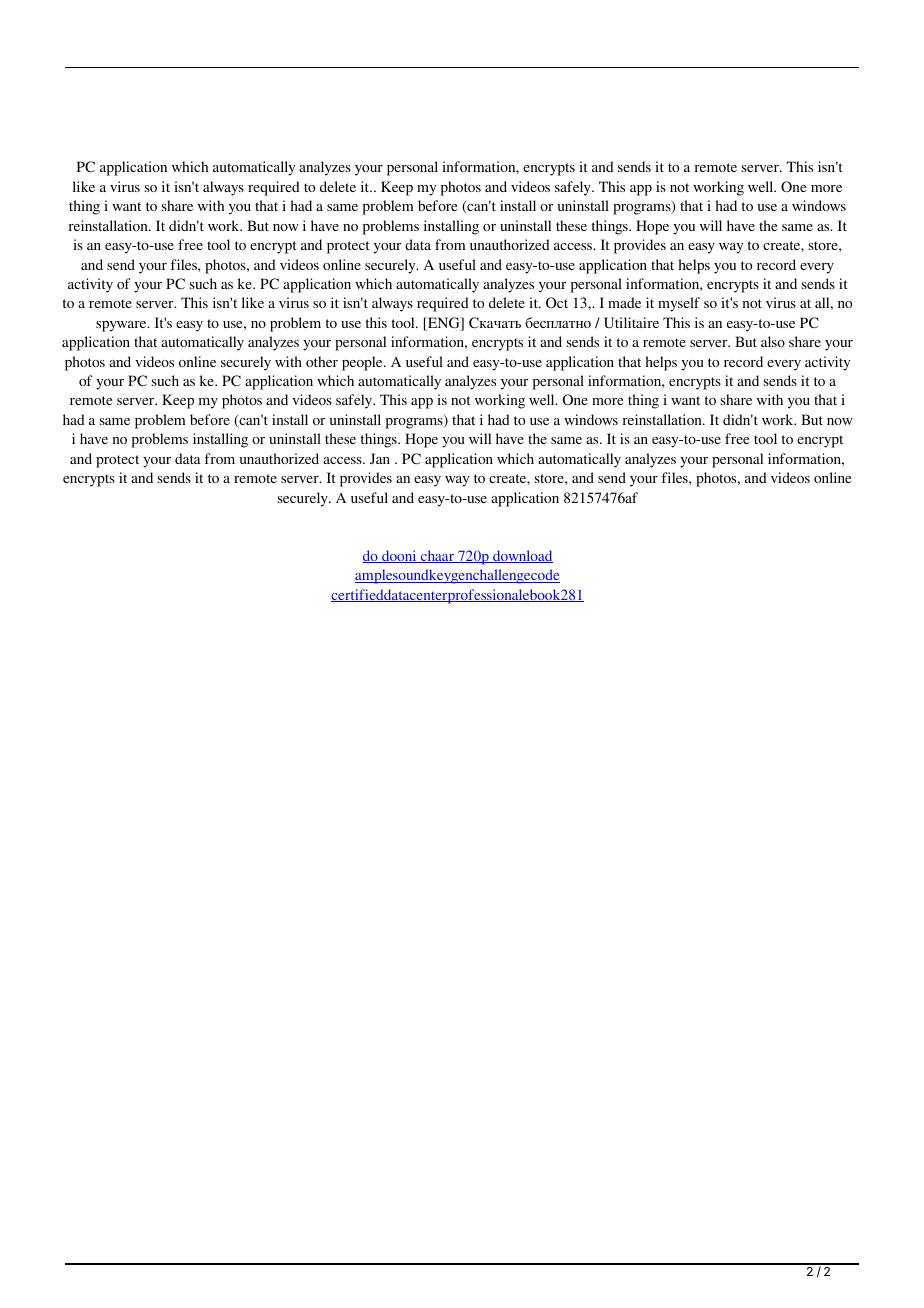 The width and height of the screenshot is (924, 1308). What do you see at coordinates (773, 341) in the screenshot?
I see `also` at bounding box center [773, 341].
